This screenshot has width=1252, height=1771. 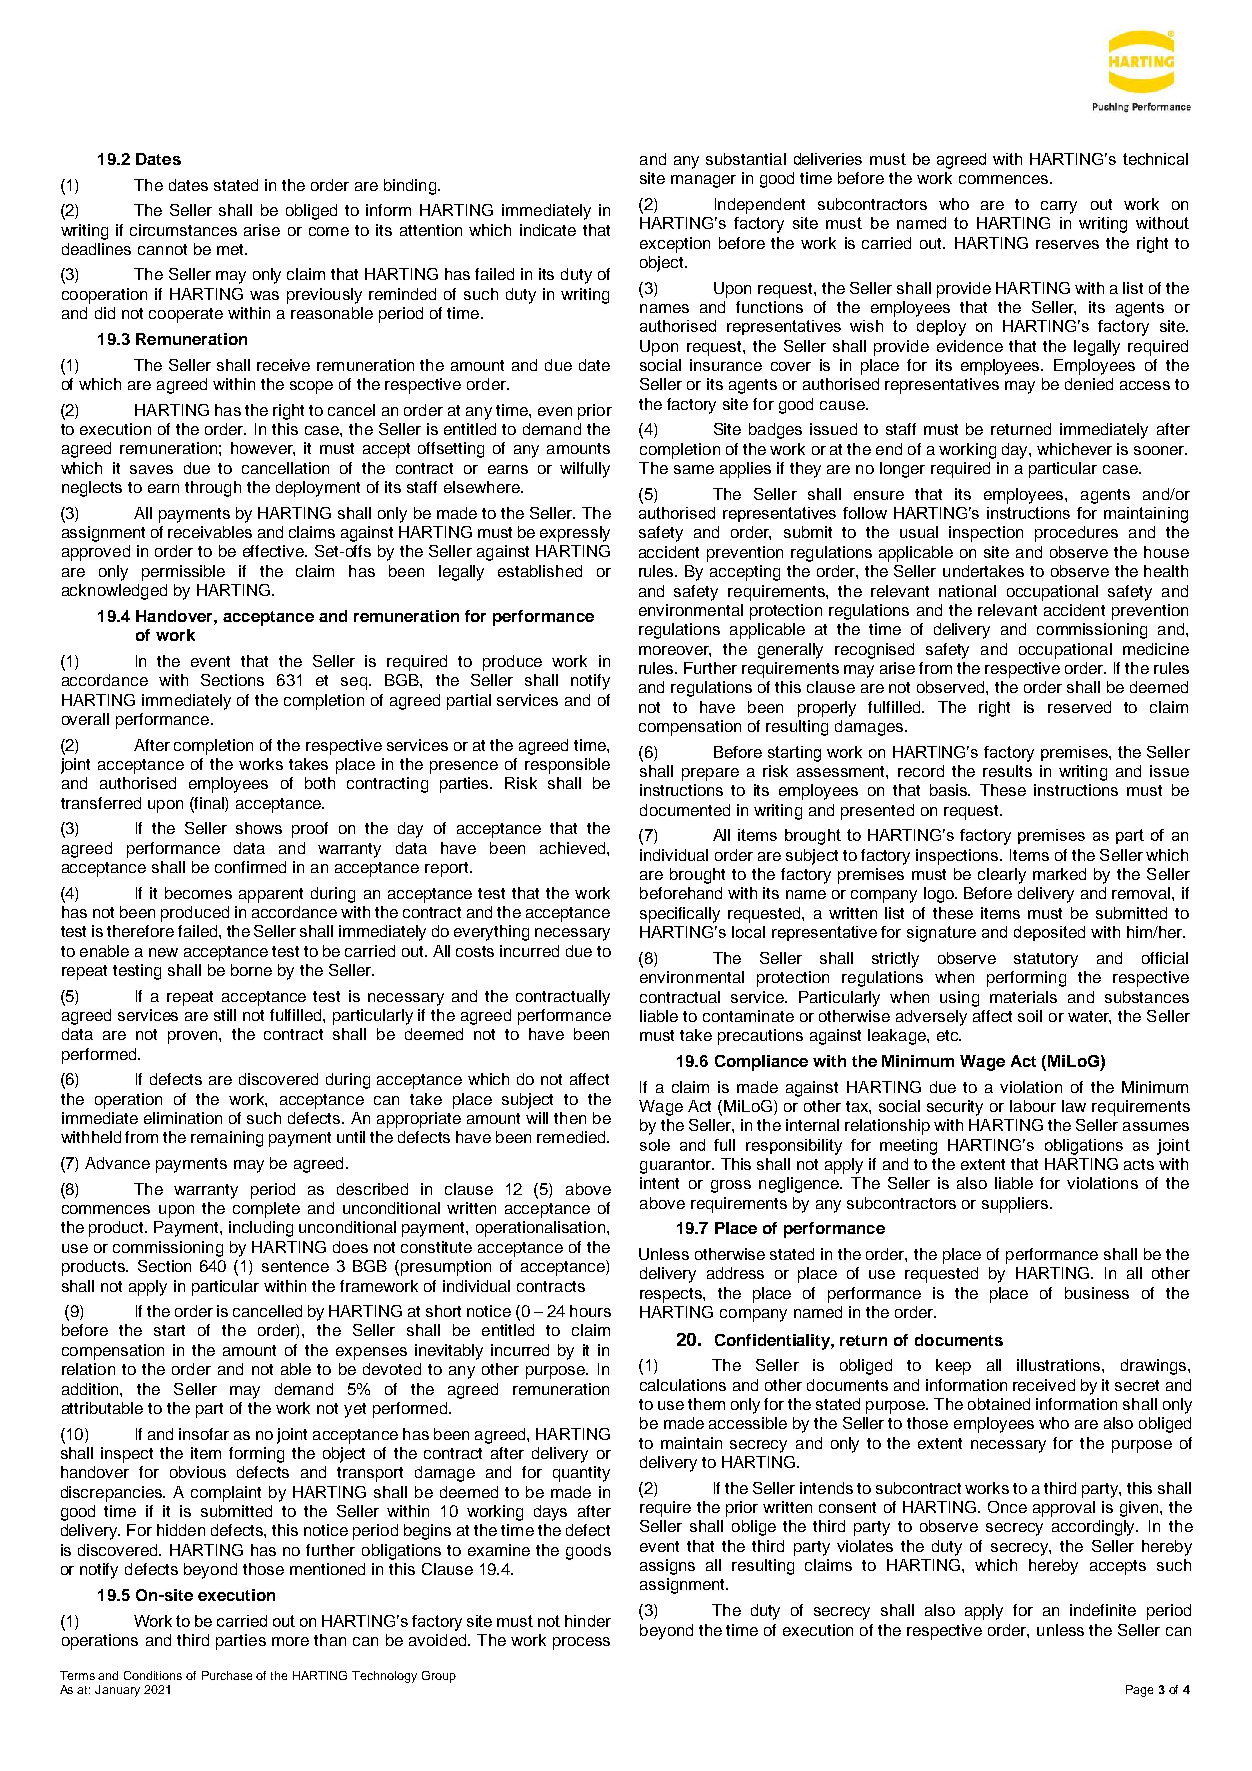 I want to click on Purchase, so click(x=227, y=1675).
